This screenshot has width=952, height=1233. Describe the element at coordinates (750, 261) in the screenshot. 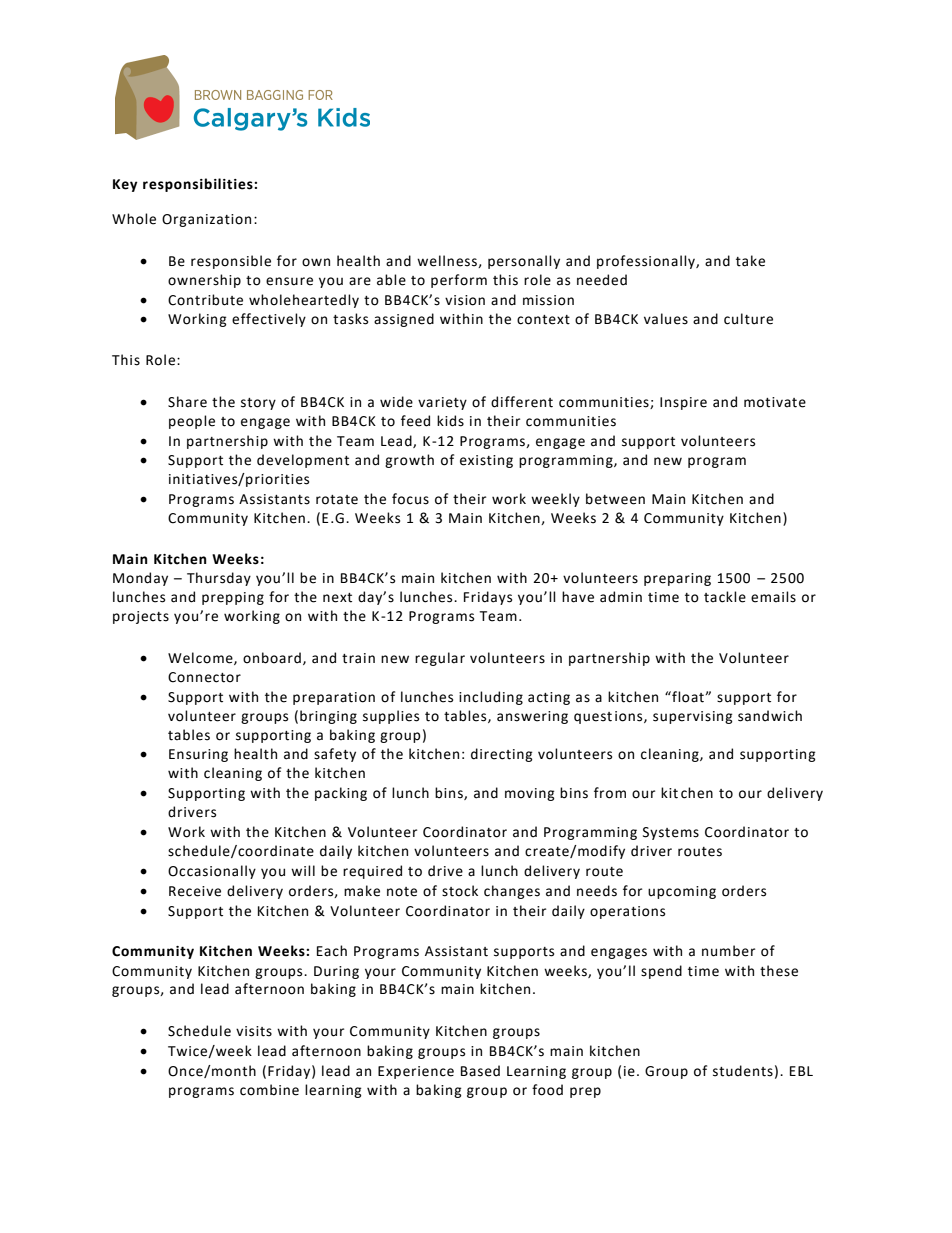

I see `take` at that location.
